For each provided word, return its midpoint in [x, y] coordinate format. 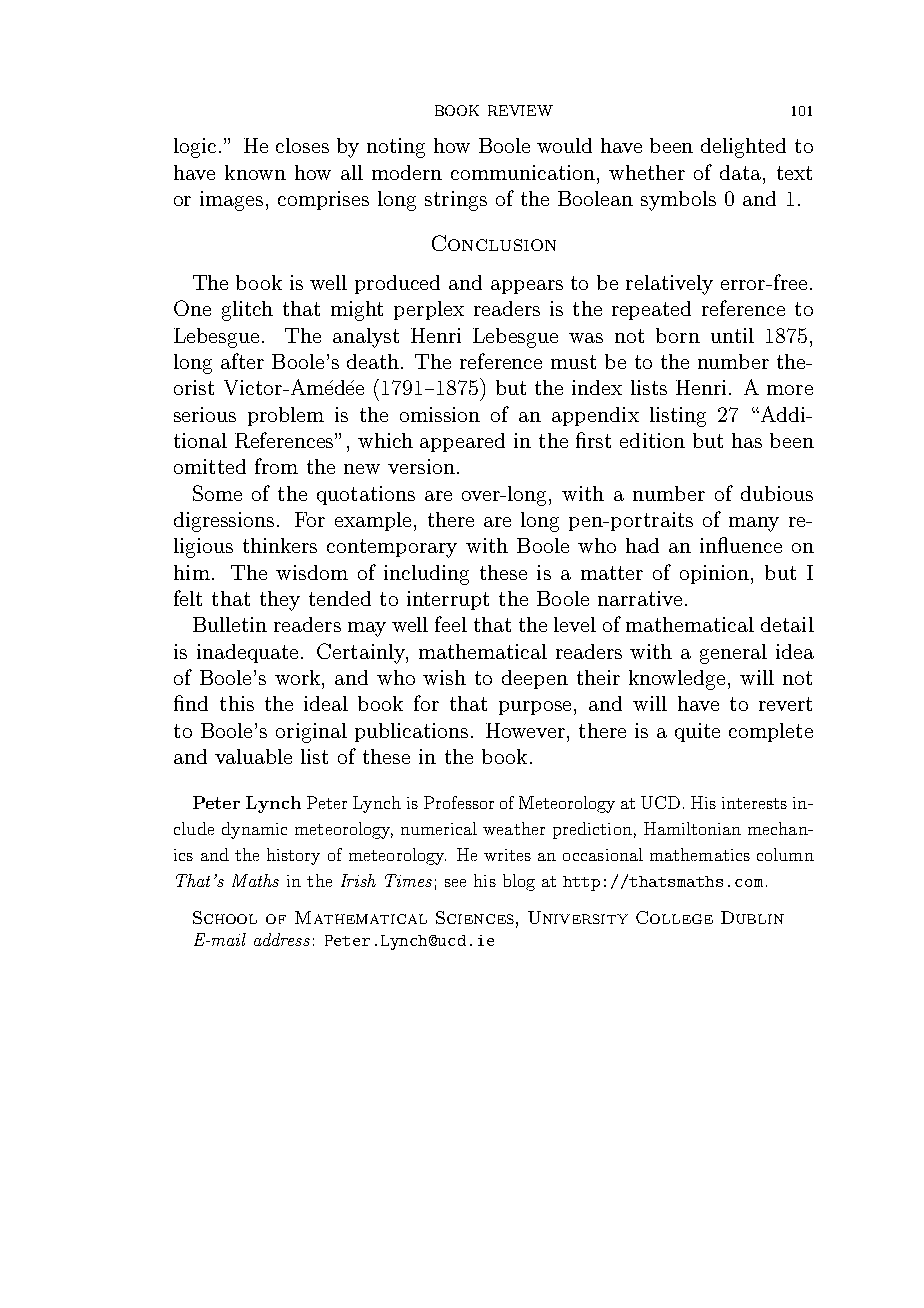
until [732, 335]
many [754, 524]
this [237, 703]
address [282, 939]
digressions [224, 522]
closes [302, 145]
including [426, 575]
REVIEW [520, 110]
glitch [247, 311]
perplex [429, 310]
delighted [743, 148]
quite [697, 732]
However [525, 730]
